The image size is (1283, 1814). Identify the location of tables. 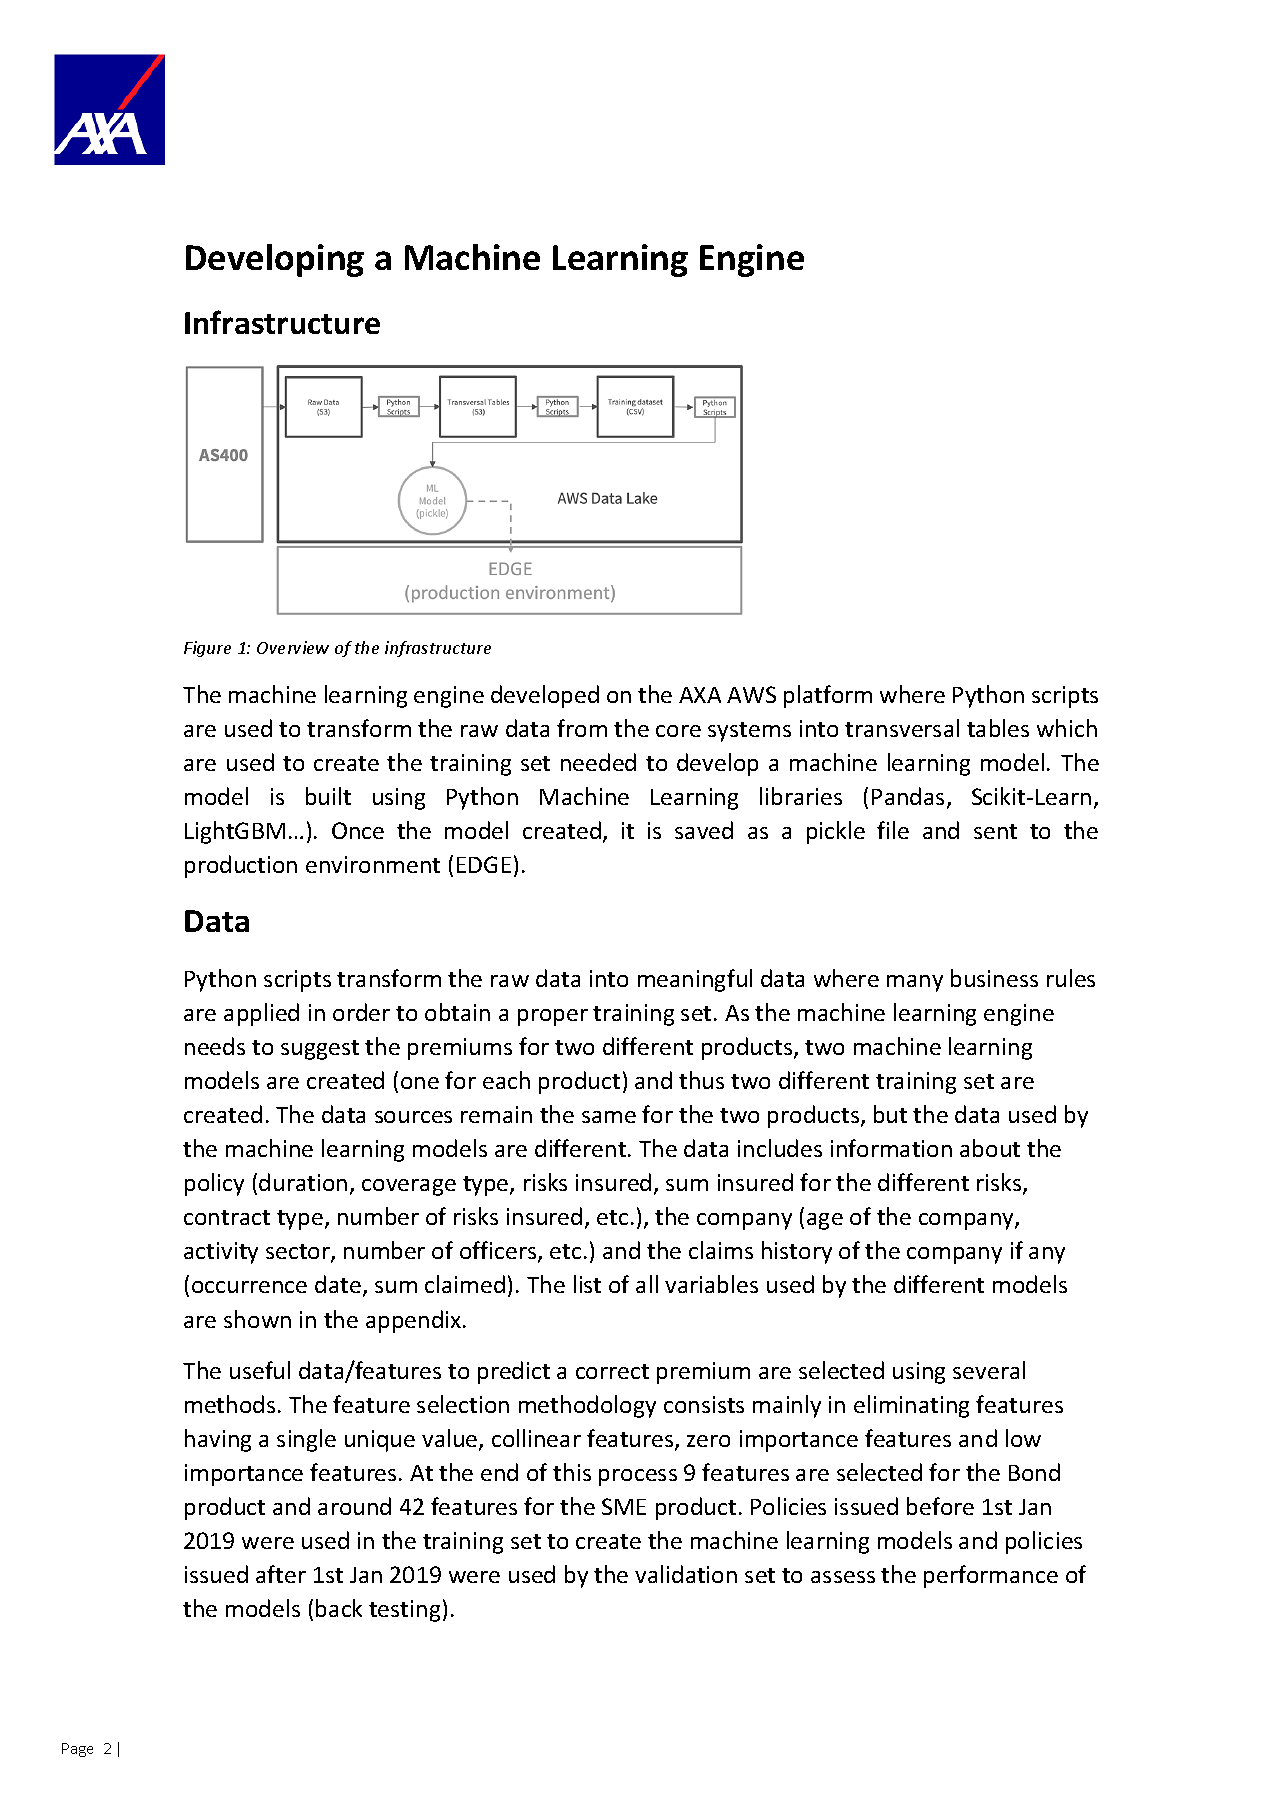
(998, 728).
